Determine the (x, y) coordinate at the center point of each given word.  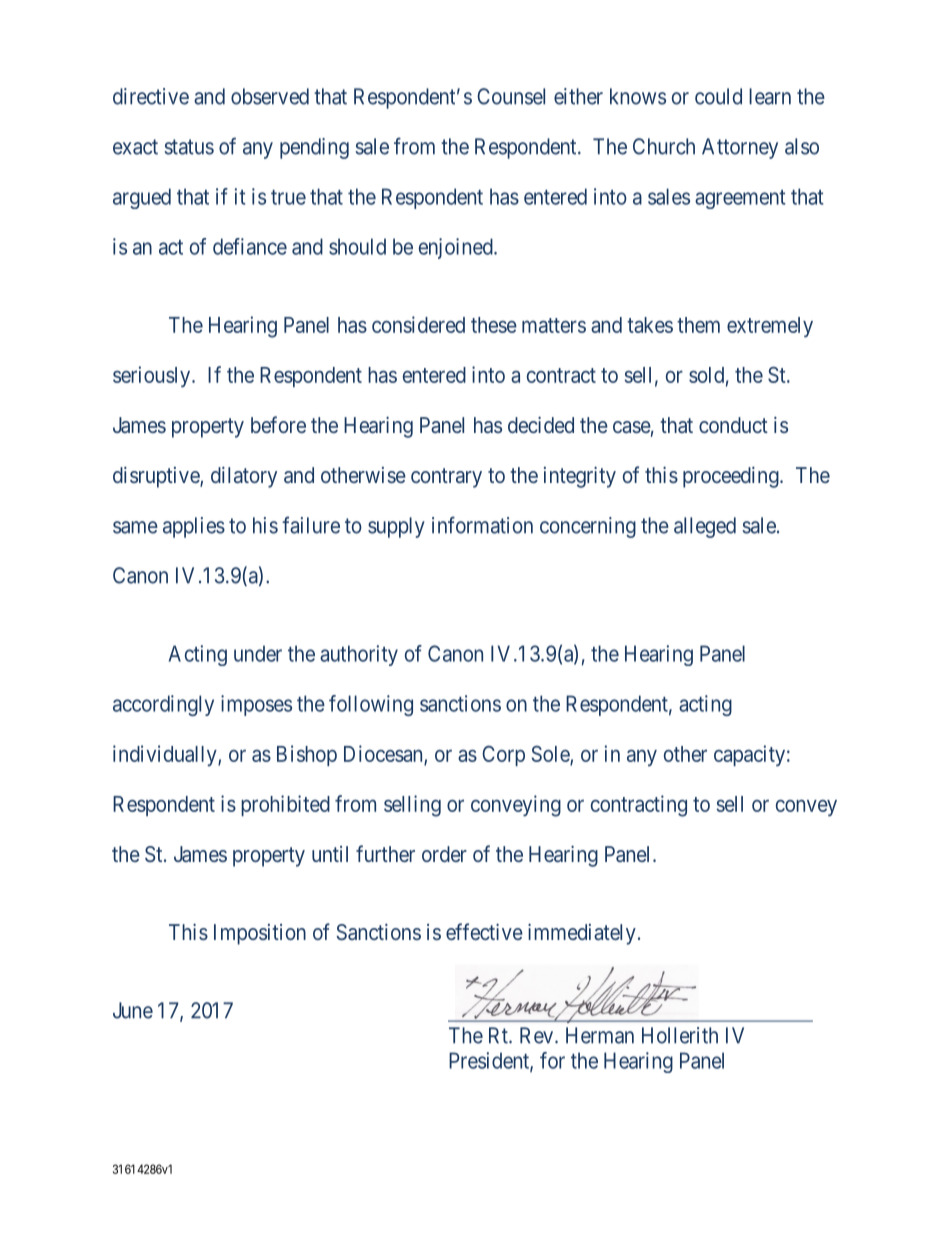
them (698, 325)
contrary (446, 478)
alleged (705, 527)
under (258, 653)
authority (359, 655)
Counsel (511, 96)
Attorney (740, 148)
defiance (250, 246)
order (444, 854)
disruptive (157, 477)
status (189, 147)
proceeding (732, 477)
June (133, 1010)
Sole (551, 755)
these (494, 325)
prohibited (285, 805)
